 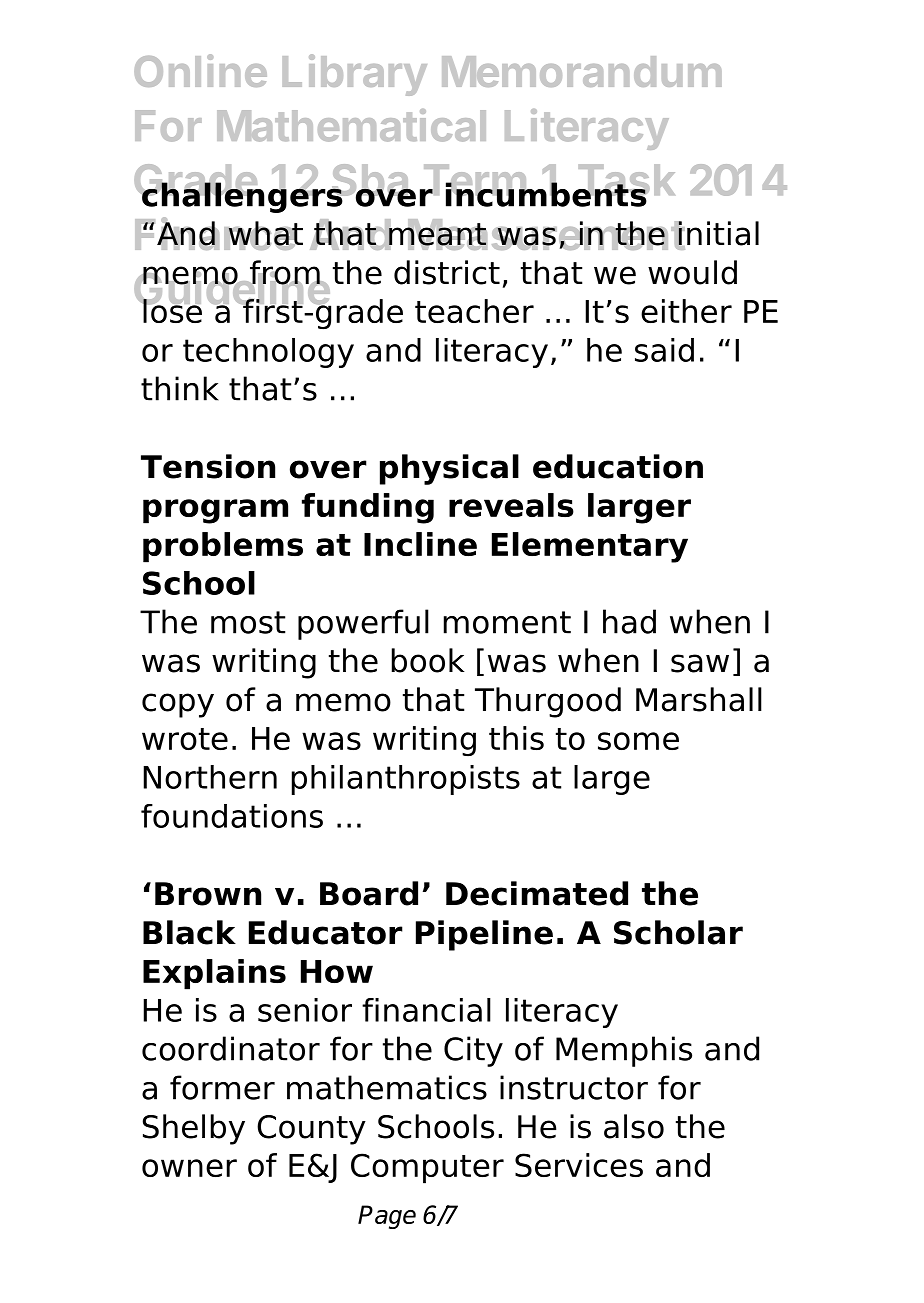 I want to click on owner, so click(x=189, y=1168).
